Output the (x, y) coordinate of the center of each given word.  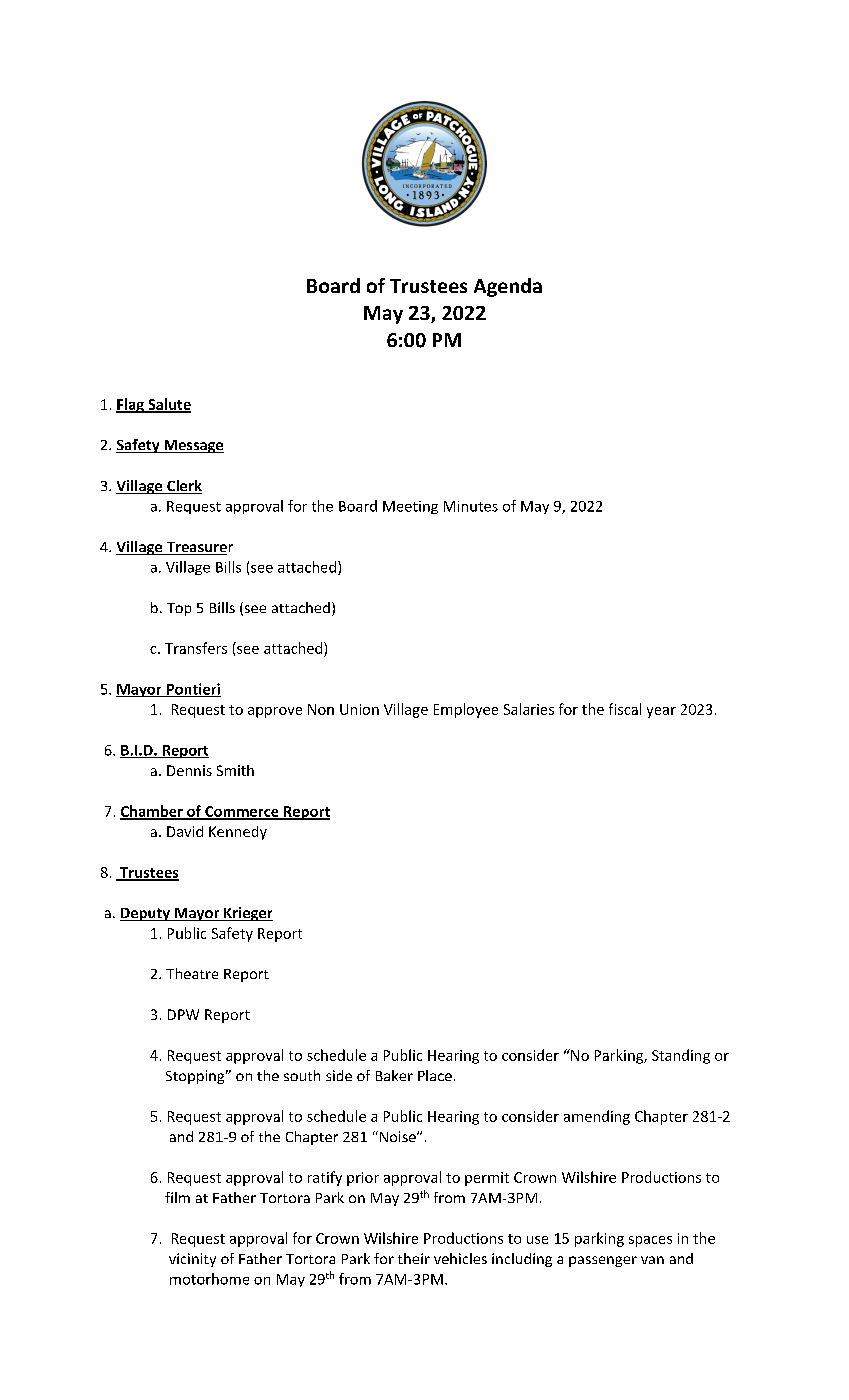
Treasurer (198, 548)
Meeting (410, 507)
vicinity (192, 1260)
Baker (394, 1075)
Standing (681, 1056)
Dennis (189, 770)
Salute (168, 405)
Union (359, 709)
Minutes (471, 506)
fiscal (625, 709)
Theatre (192, 973)
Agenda (508, 287)
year (661, 712)
